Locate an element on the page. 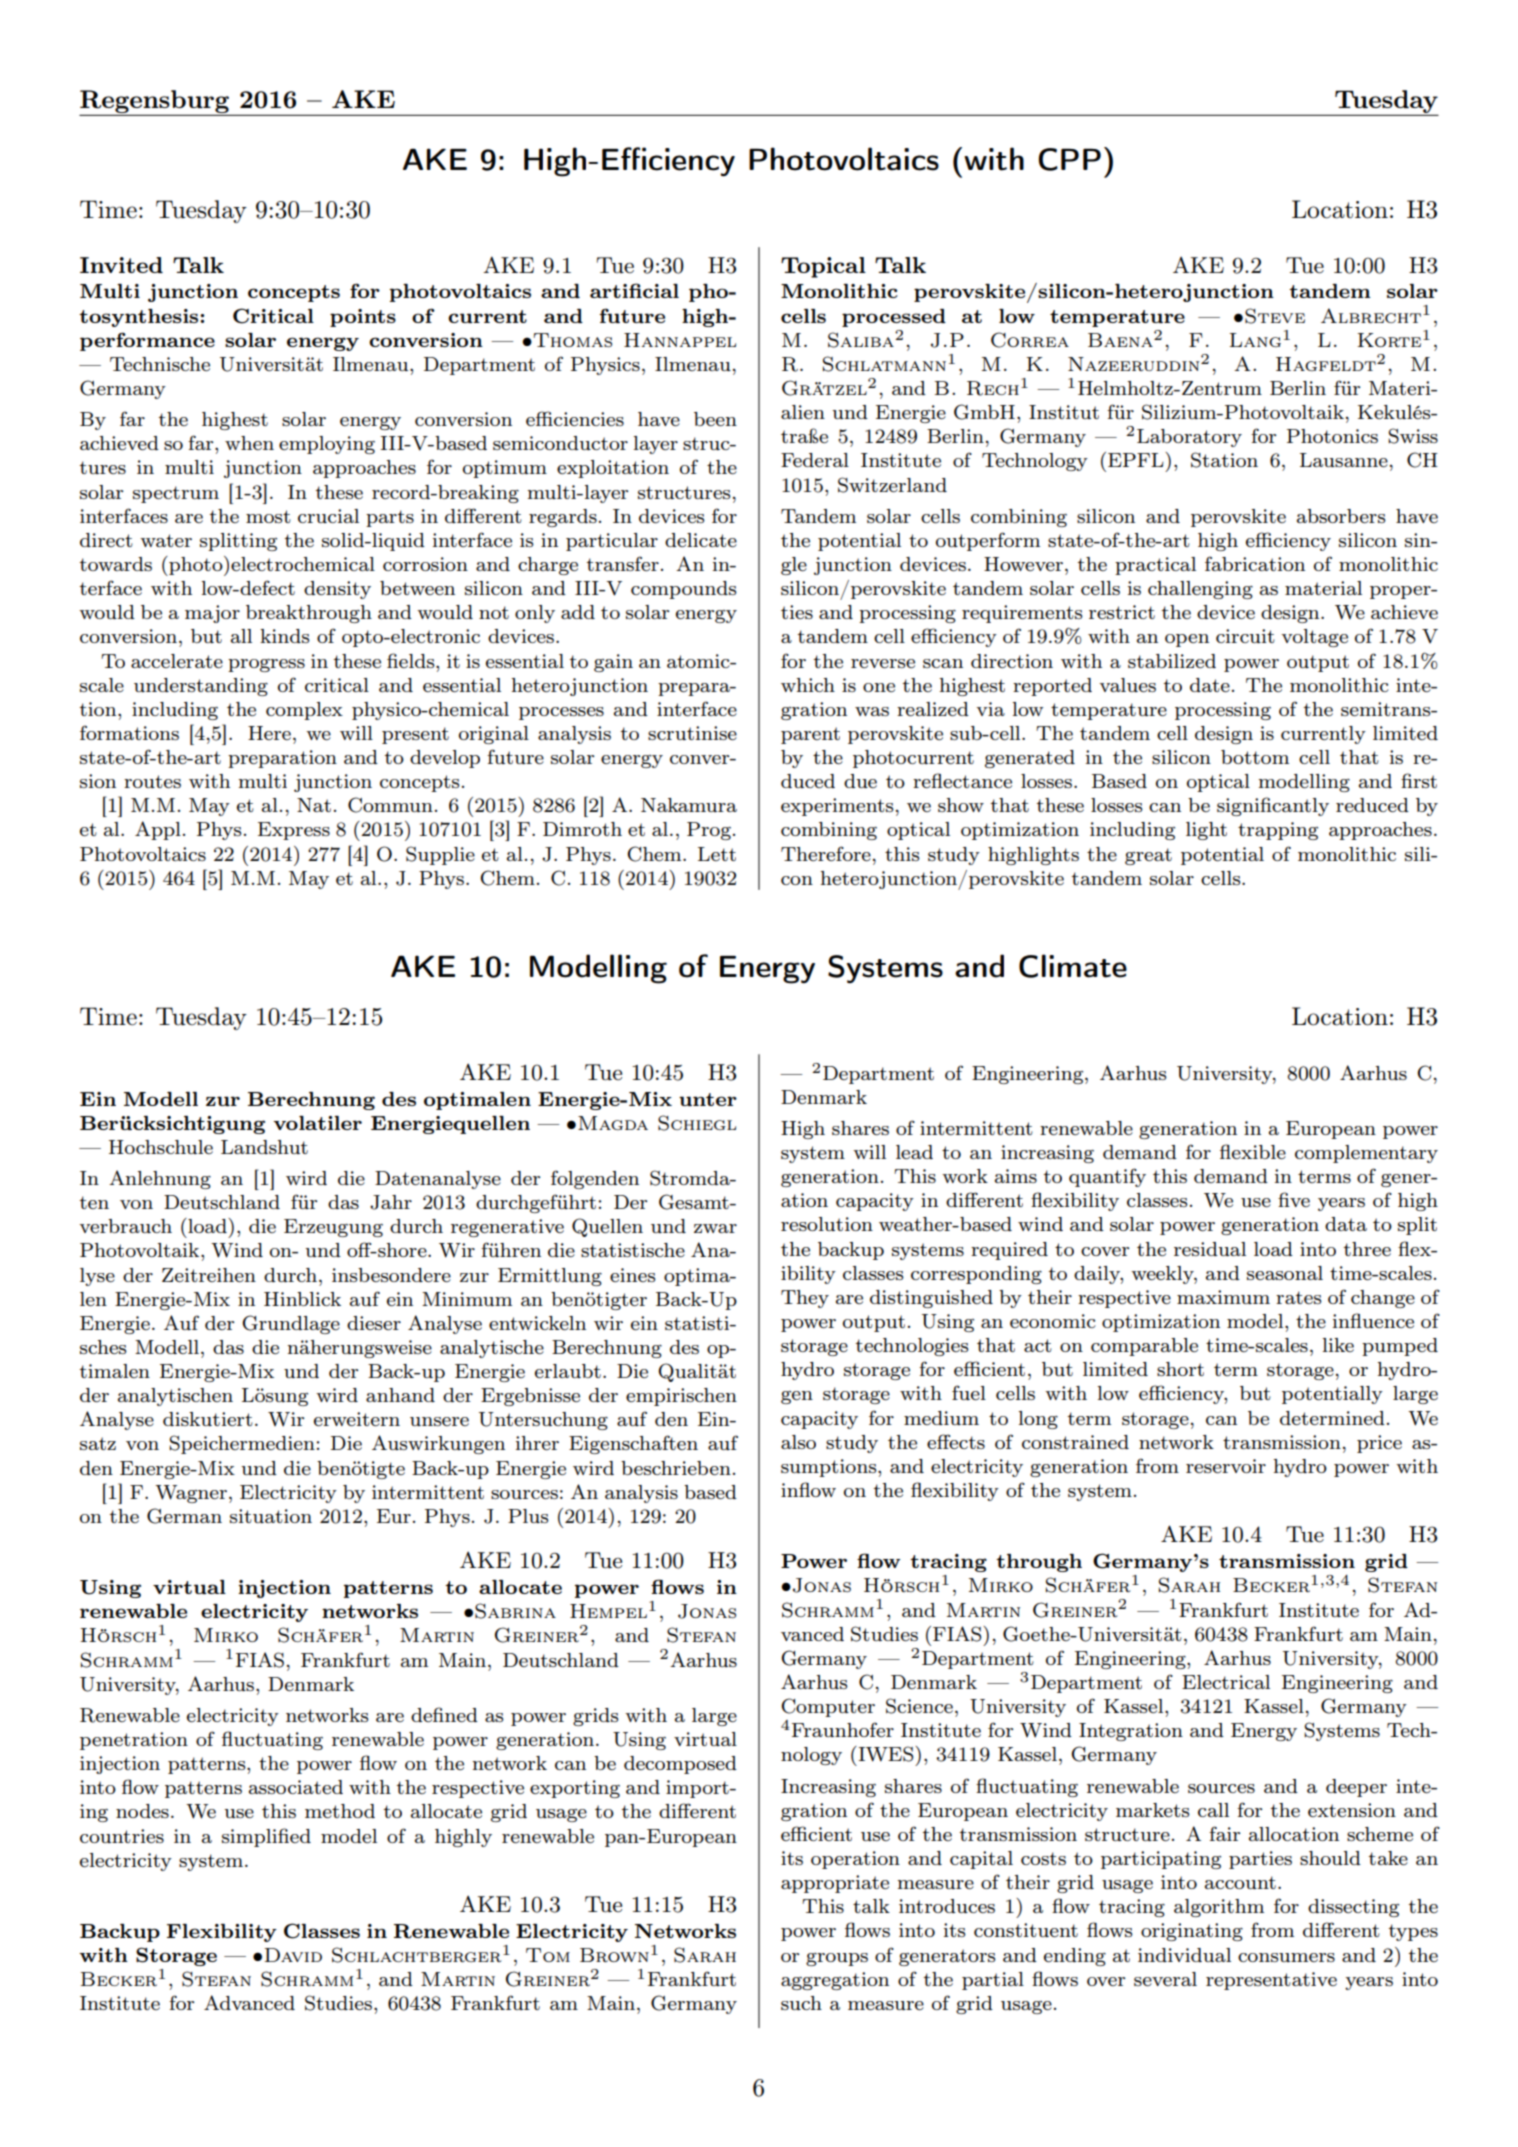 Image resolution: width=1518 pixels, height=2147 pixels. They is located at coordinates (805, 1299).
